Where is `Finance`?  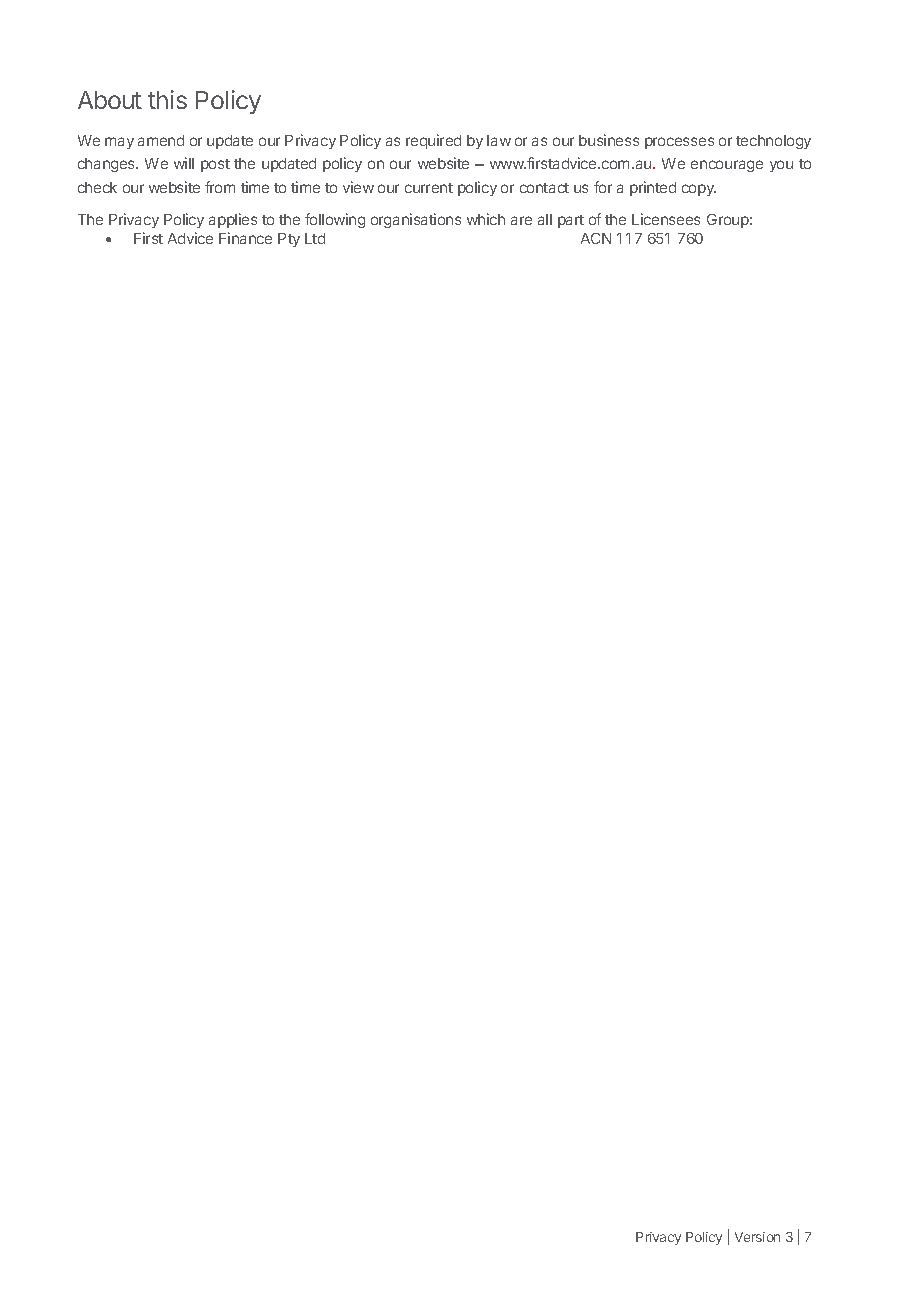 Finance is located at coordinates (245, 238).
